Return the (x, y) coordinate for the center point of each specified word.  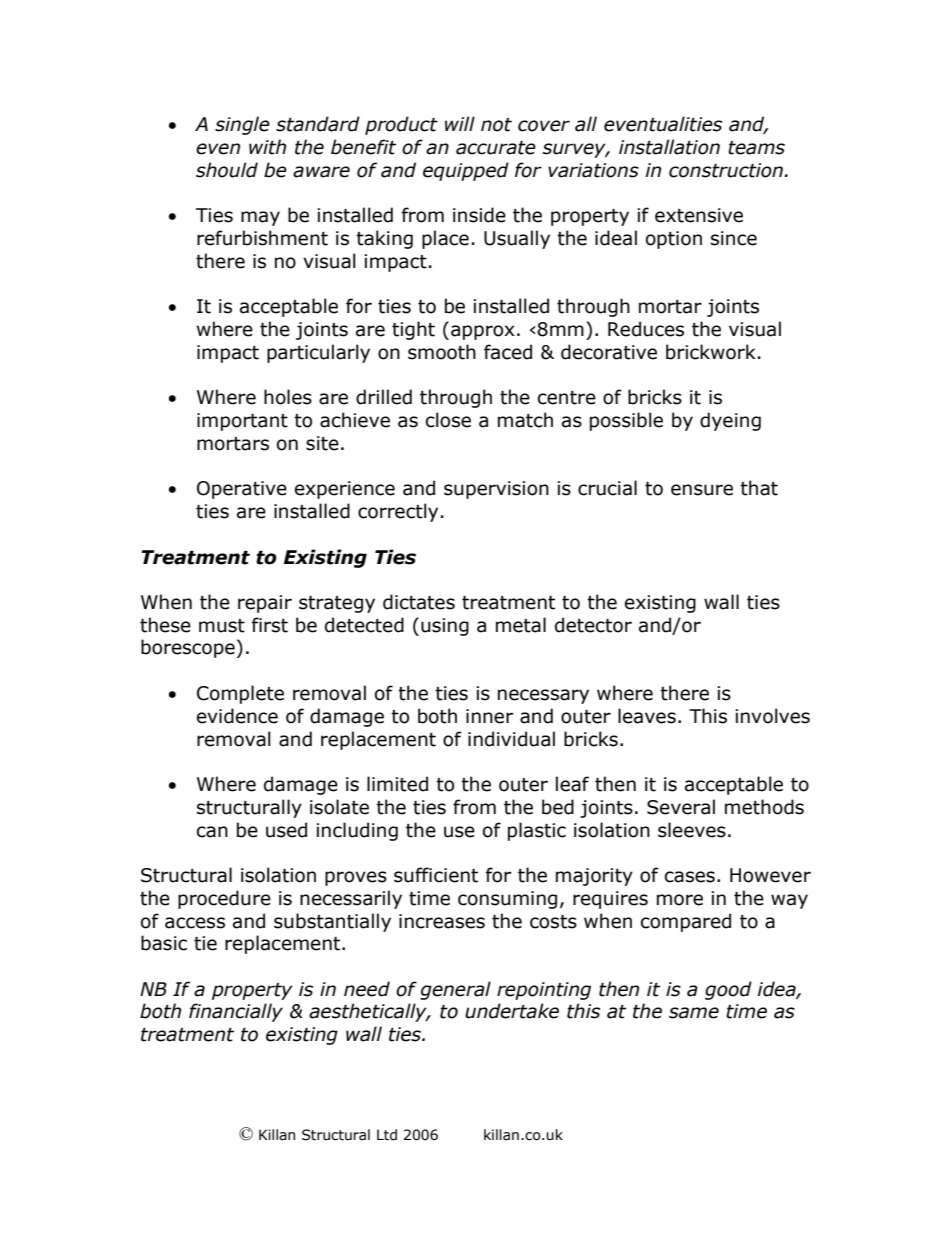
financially (236, 1012)
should (227, 170)
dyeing (730, 421)
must (222, 626)
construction (727, 170)
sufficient (436, 875)
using (445, 627)
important (242, 422)
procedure (224, 899)
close (448, 420)
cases (690, 877)
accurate (496, 148)
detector (593, 625)
